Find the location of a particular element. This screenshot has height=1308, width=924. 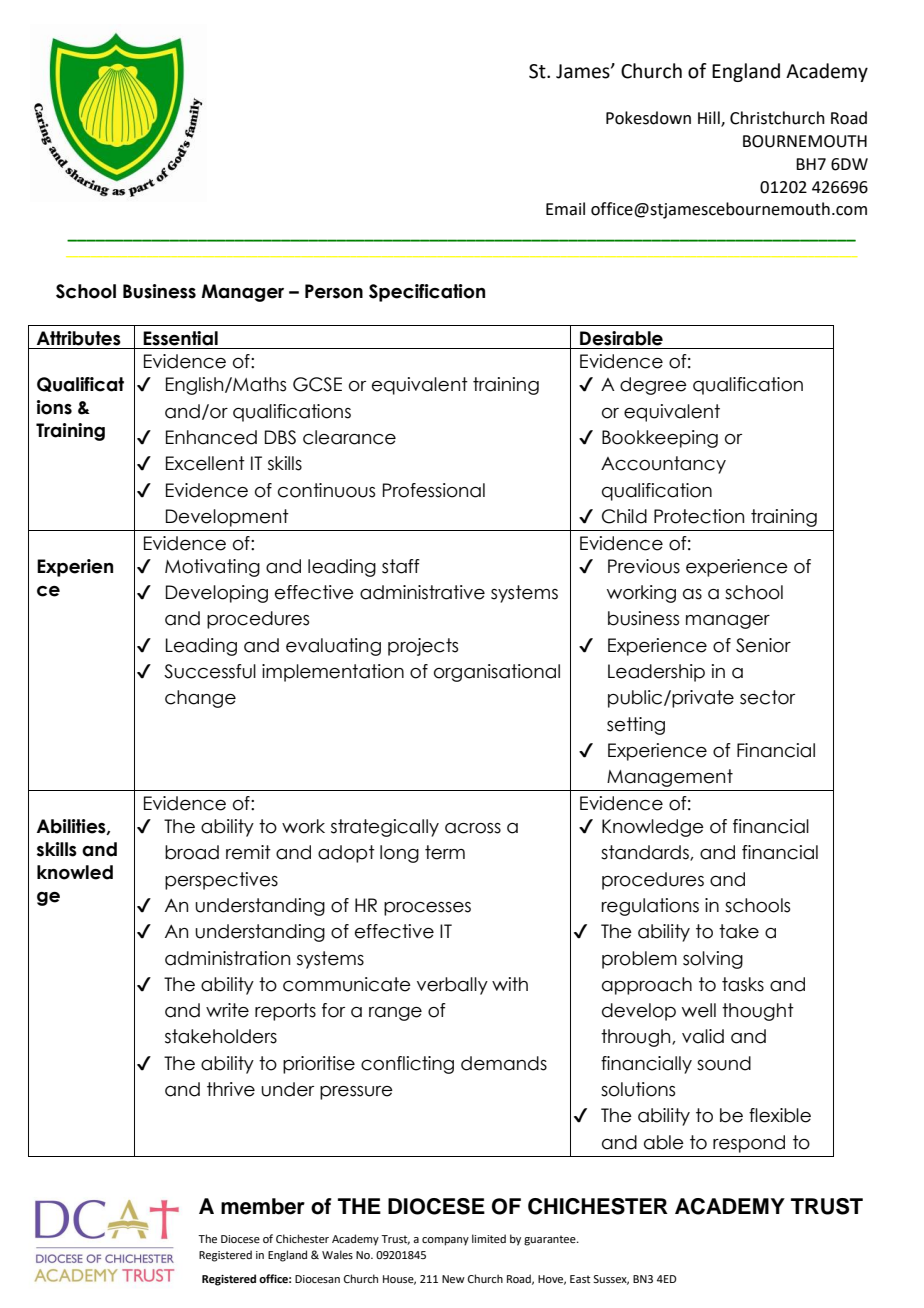

Hill is located at coordinates (710, 119).
